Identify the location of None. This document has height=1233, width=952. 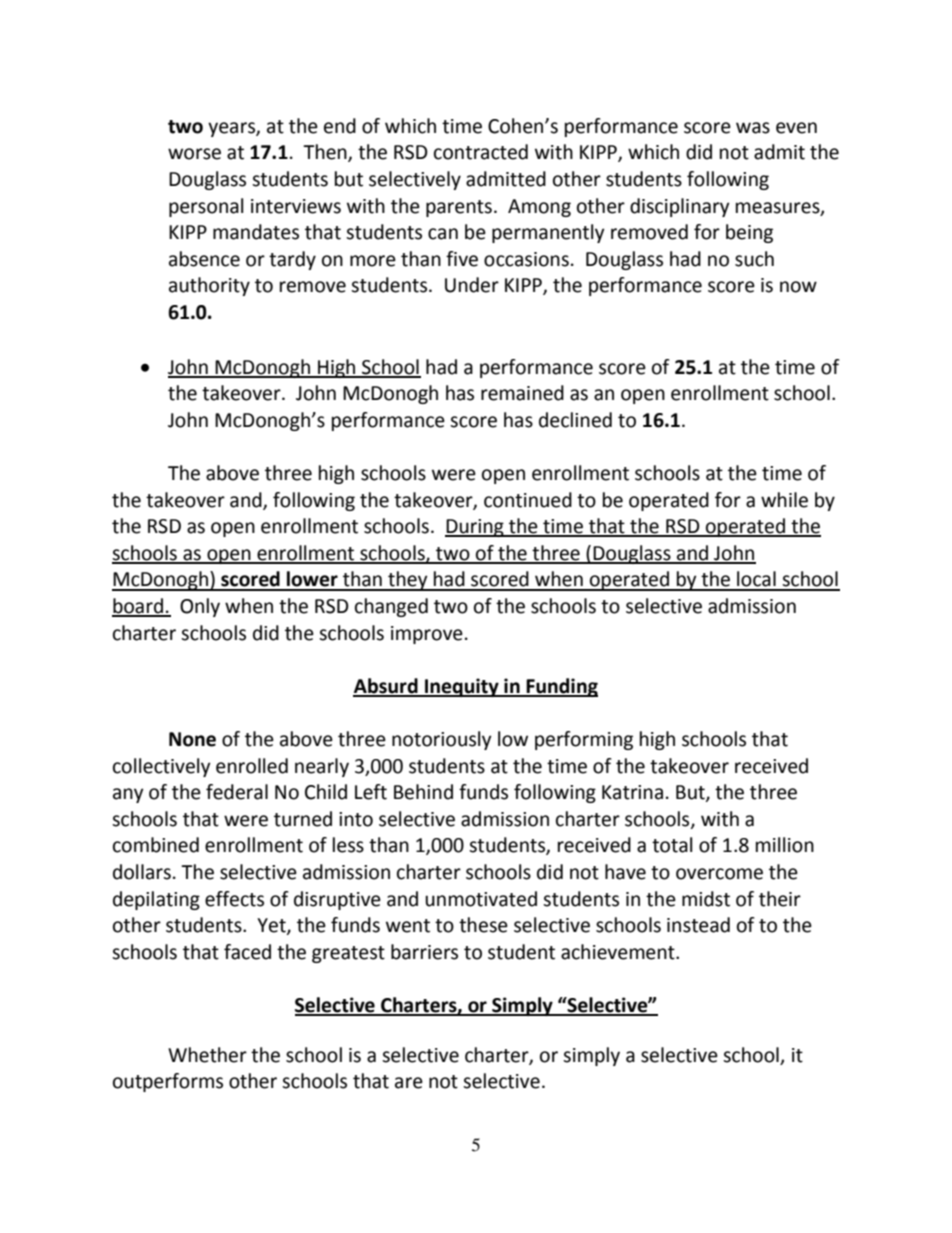
(192, 739).
